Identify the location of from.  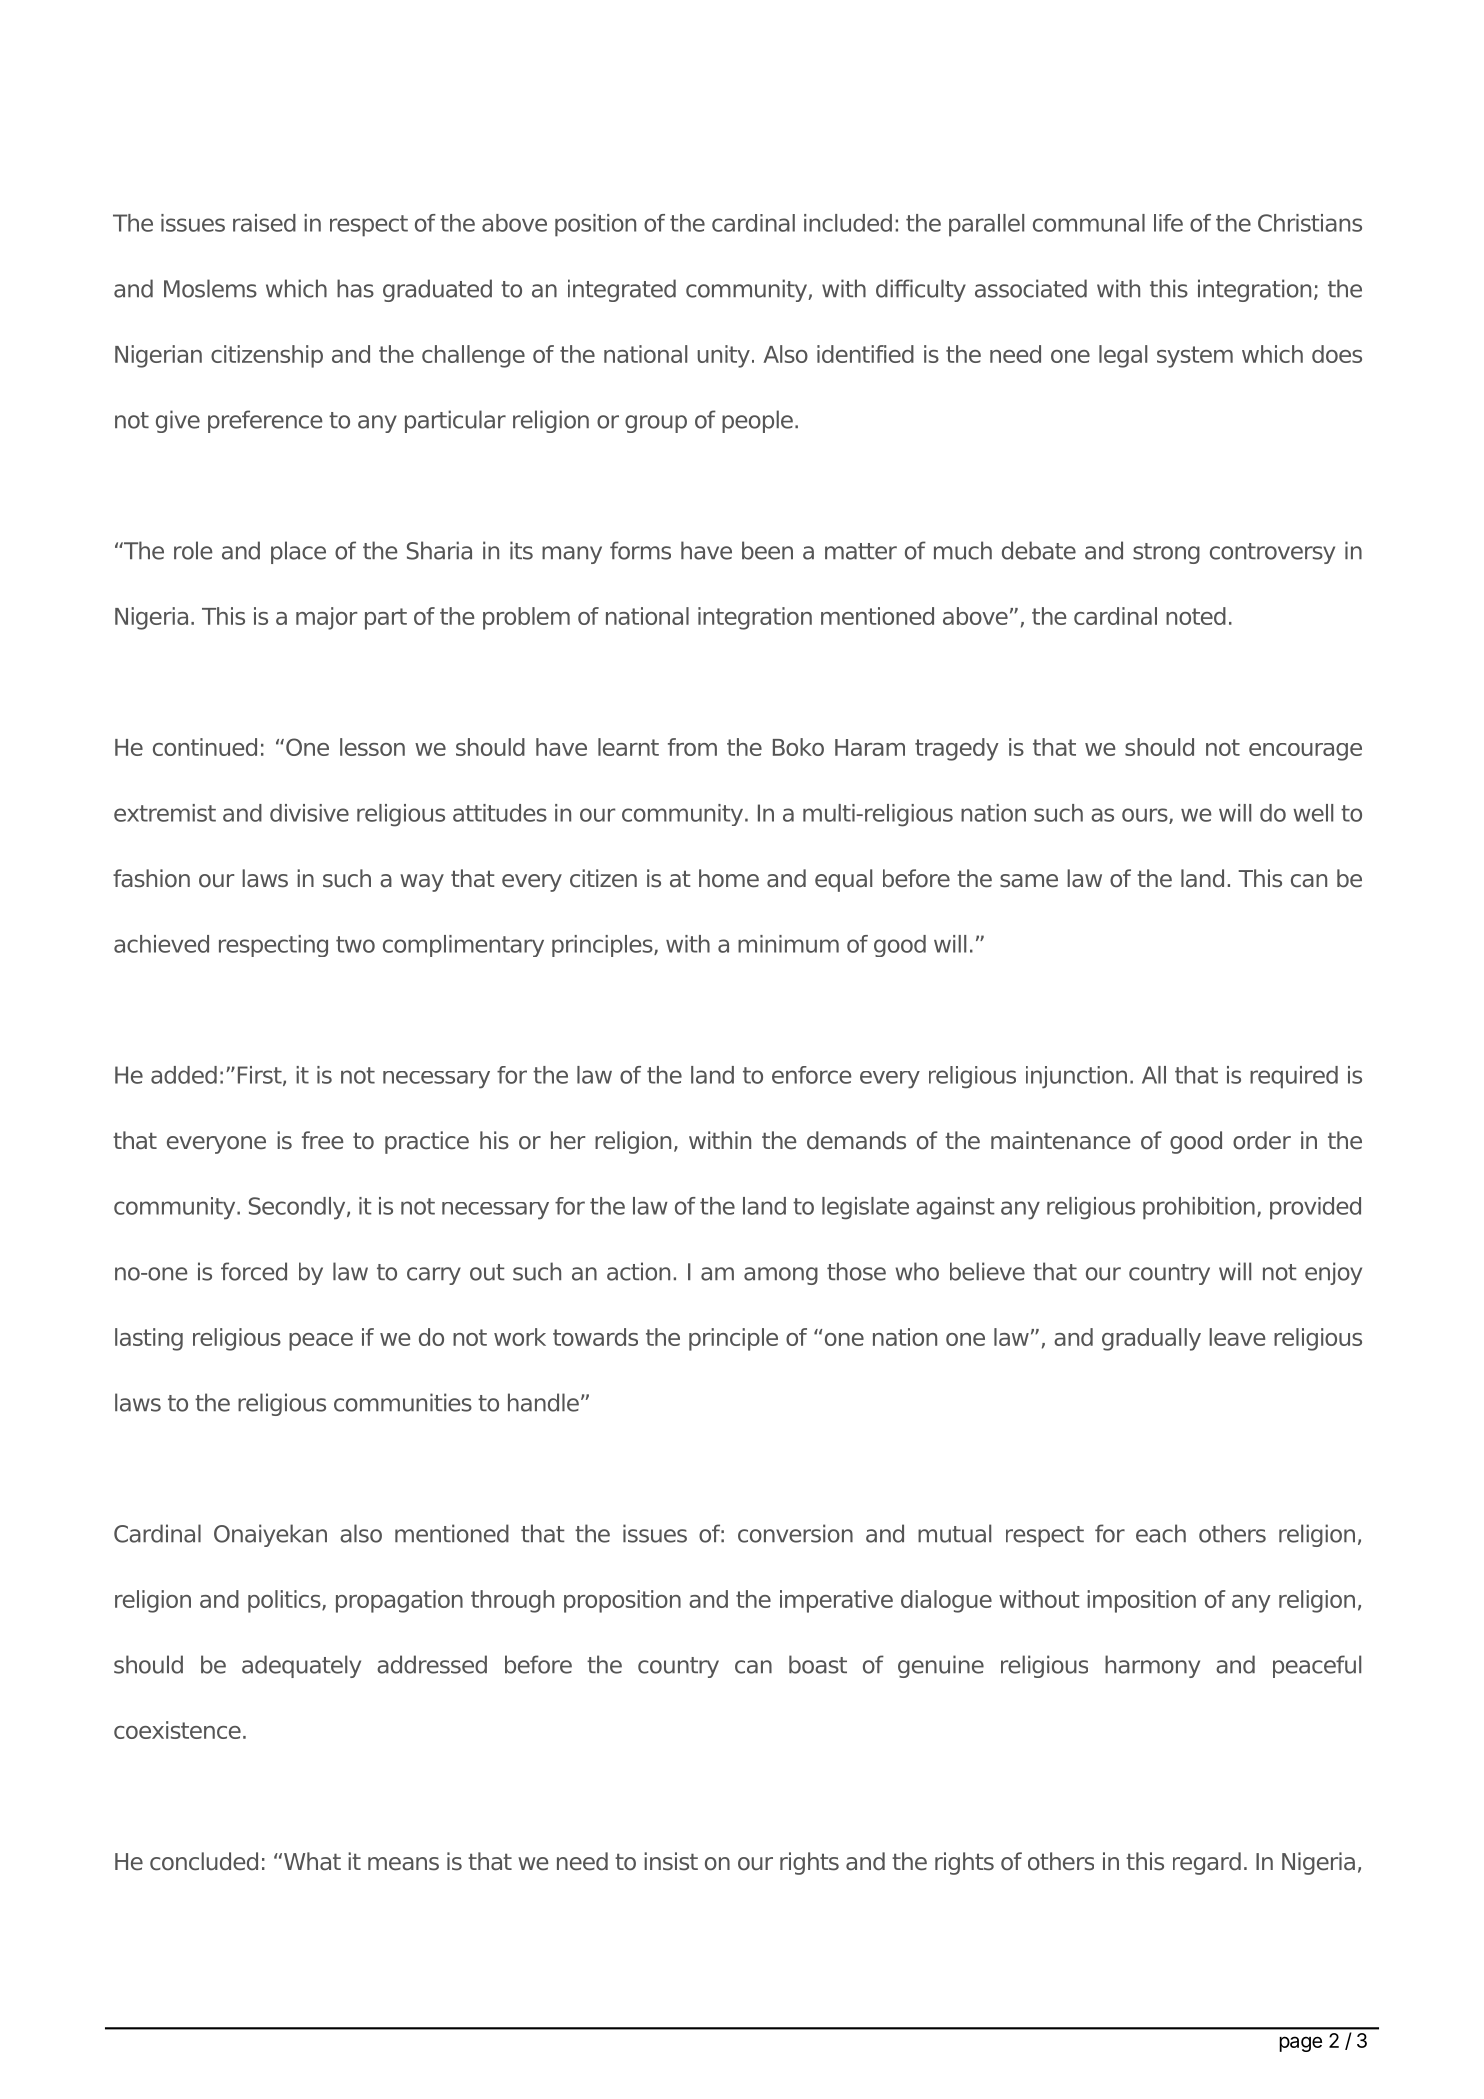
(692, 747).
